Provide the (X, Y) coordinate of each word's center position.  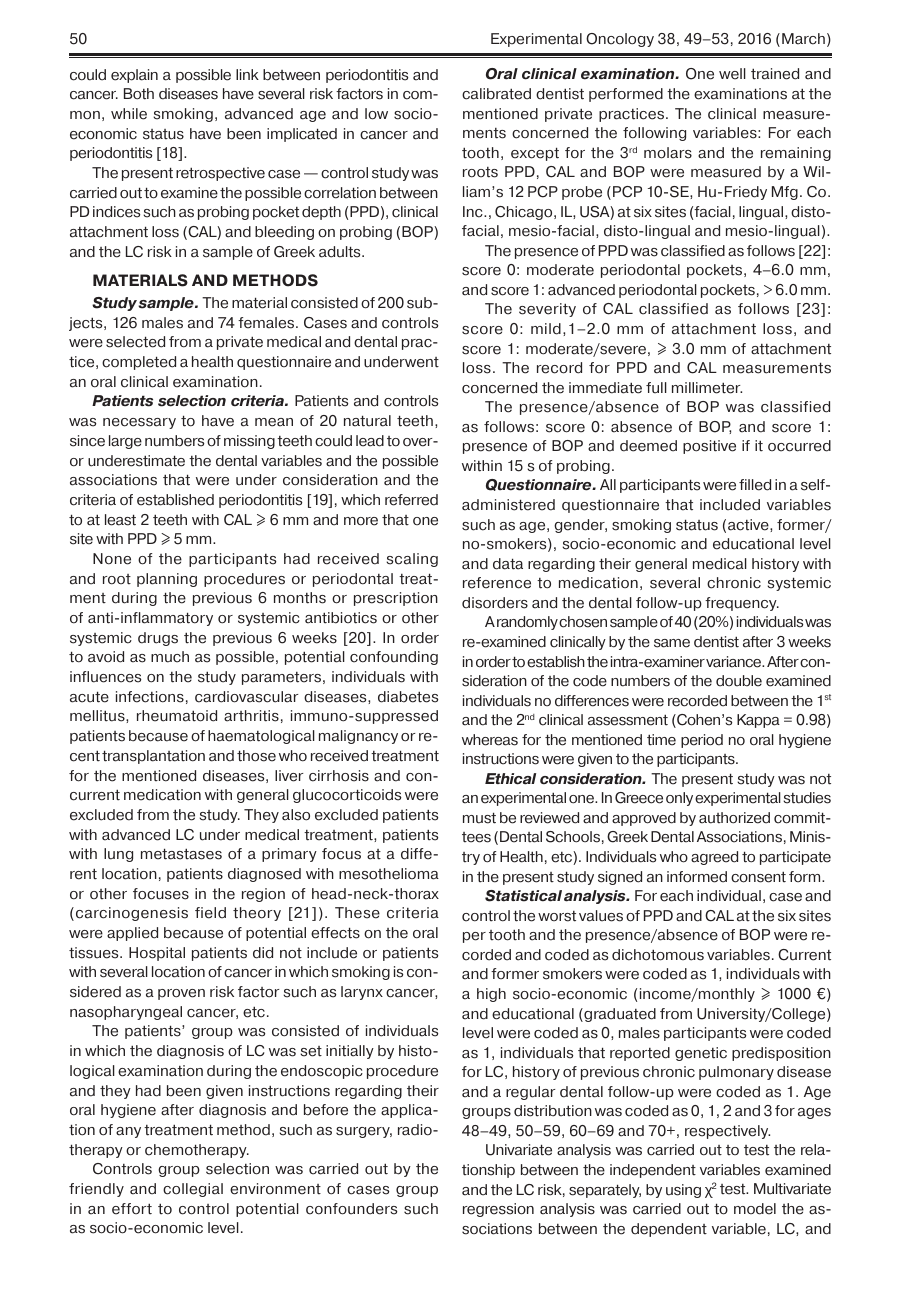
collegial (193, 1190)
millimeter (707, 388)
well (732, 74)
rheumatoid (177, 716)
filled (755, 485)
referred (411, 500)
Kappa (758, 721)
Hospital (157, 954)
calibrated (496, 94)
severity (547, 310)
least (120, 520)
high (491, 995)
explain (134, 76)
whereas (490, 740)
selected (135, 342)
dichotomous (658, 955)
